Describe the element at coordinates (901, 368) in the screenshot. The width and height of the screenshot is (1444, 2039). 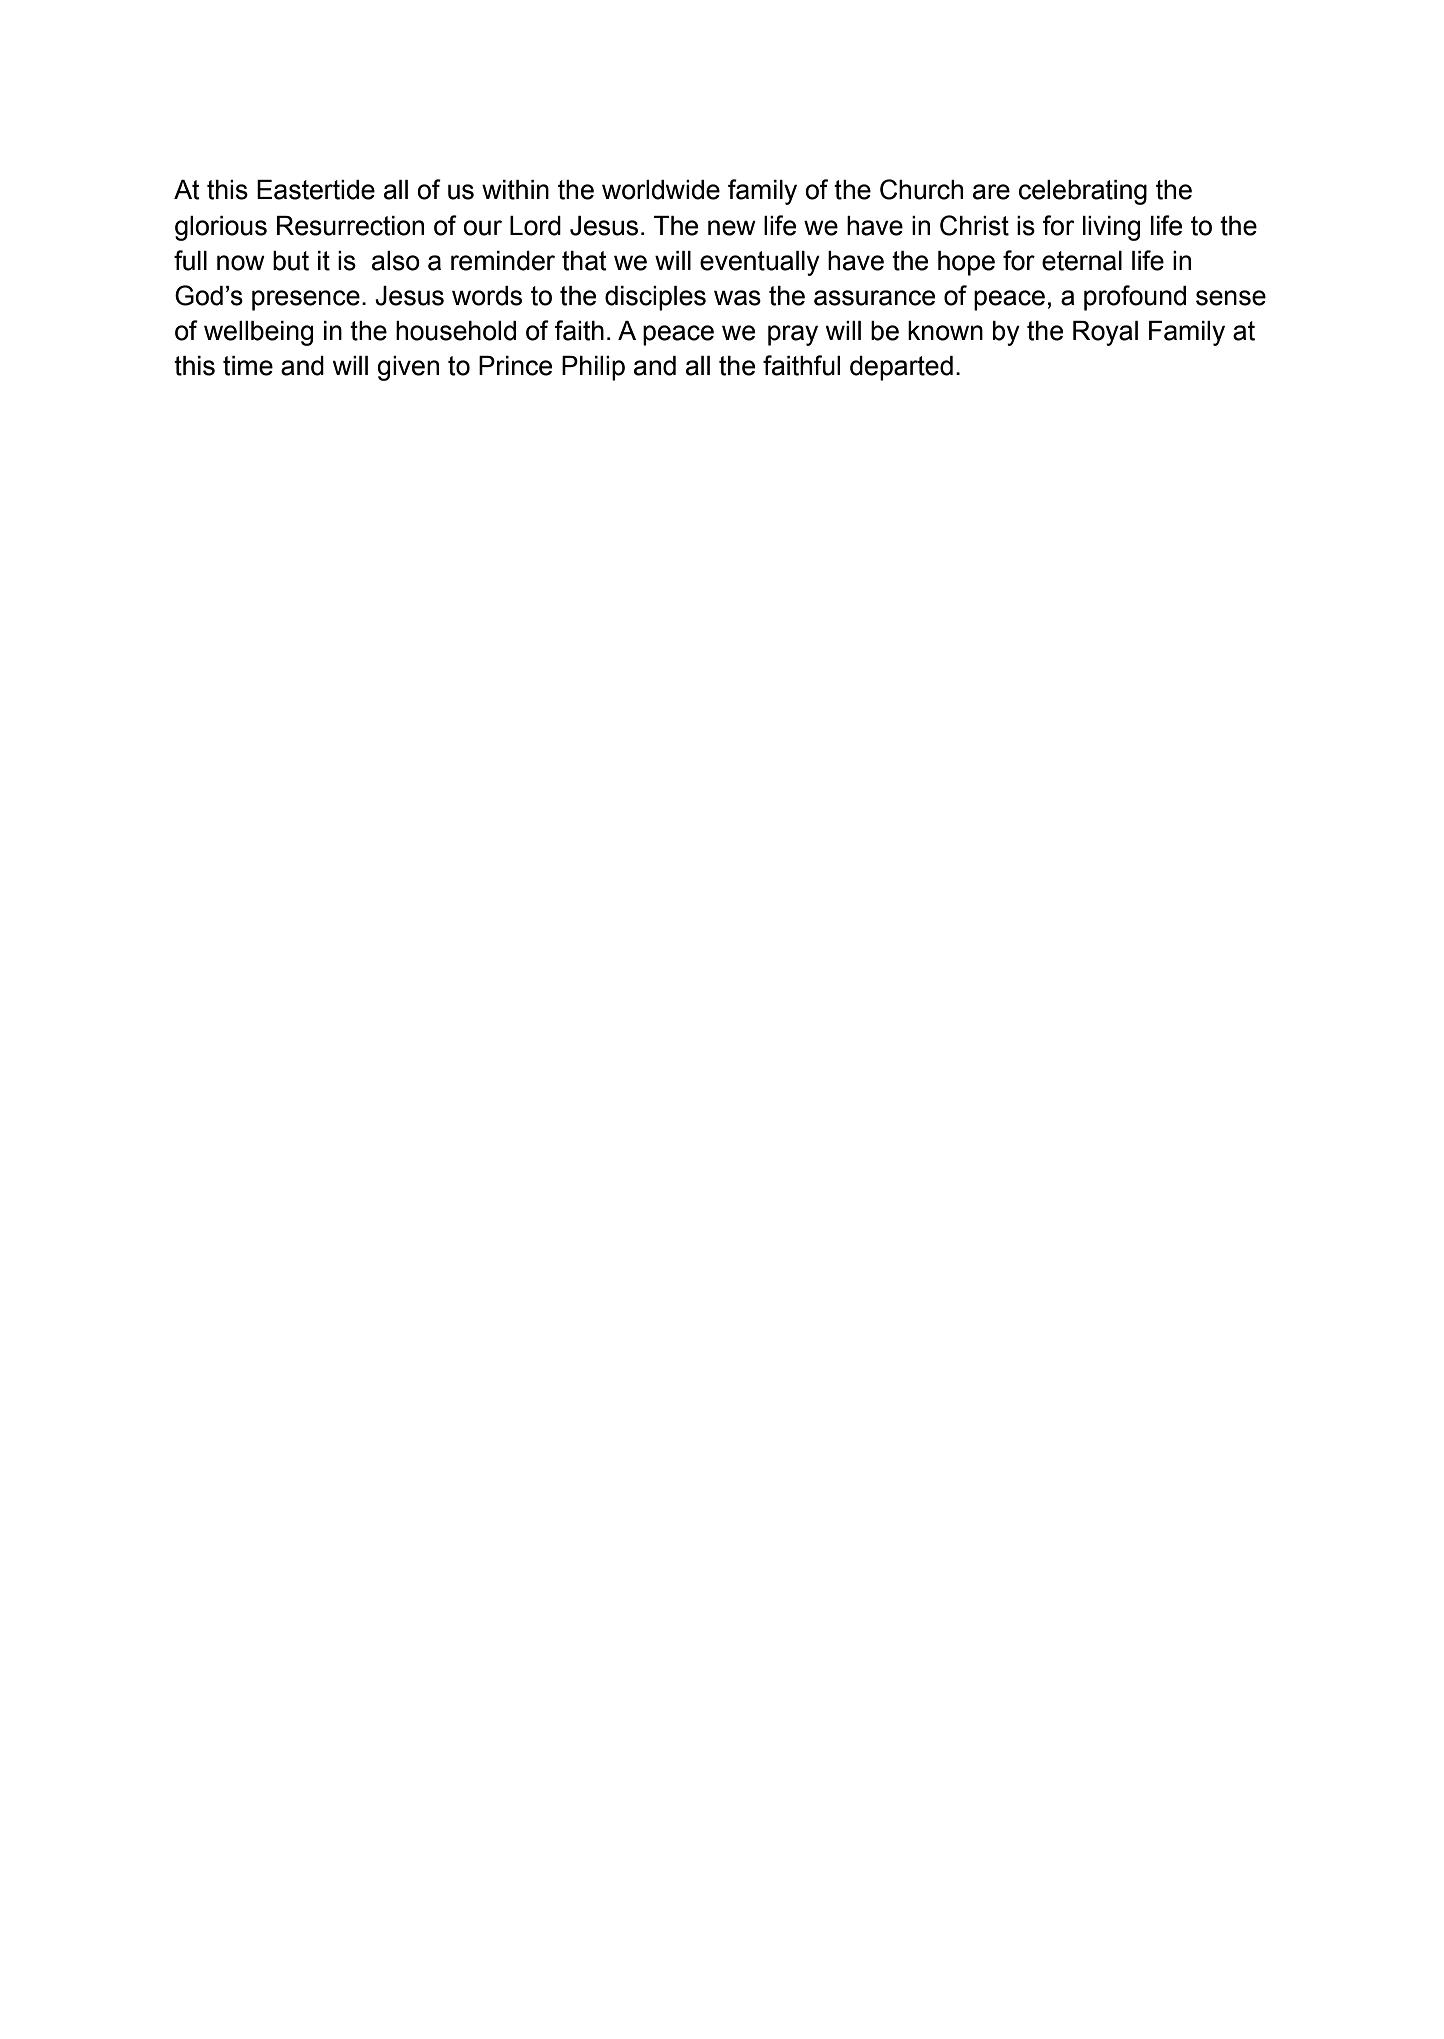
I see `departed` at that location.
